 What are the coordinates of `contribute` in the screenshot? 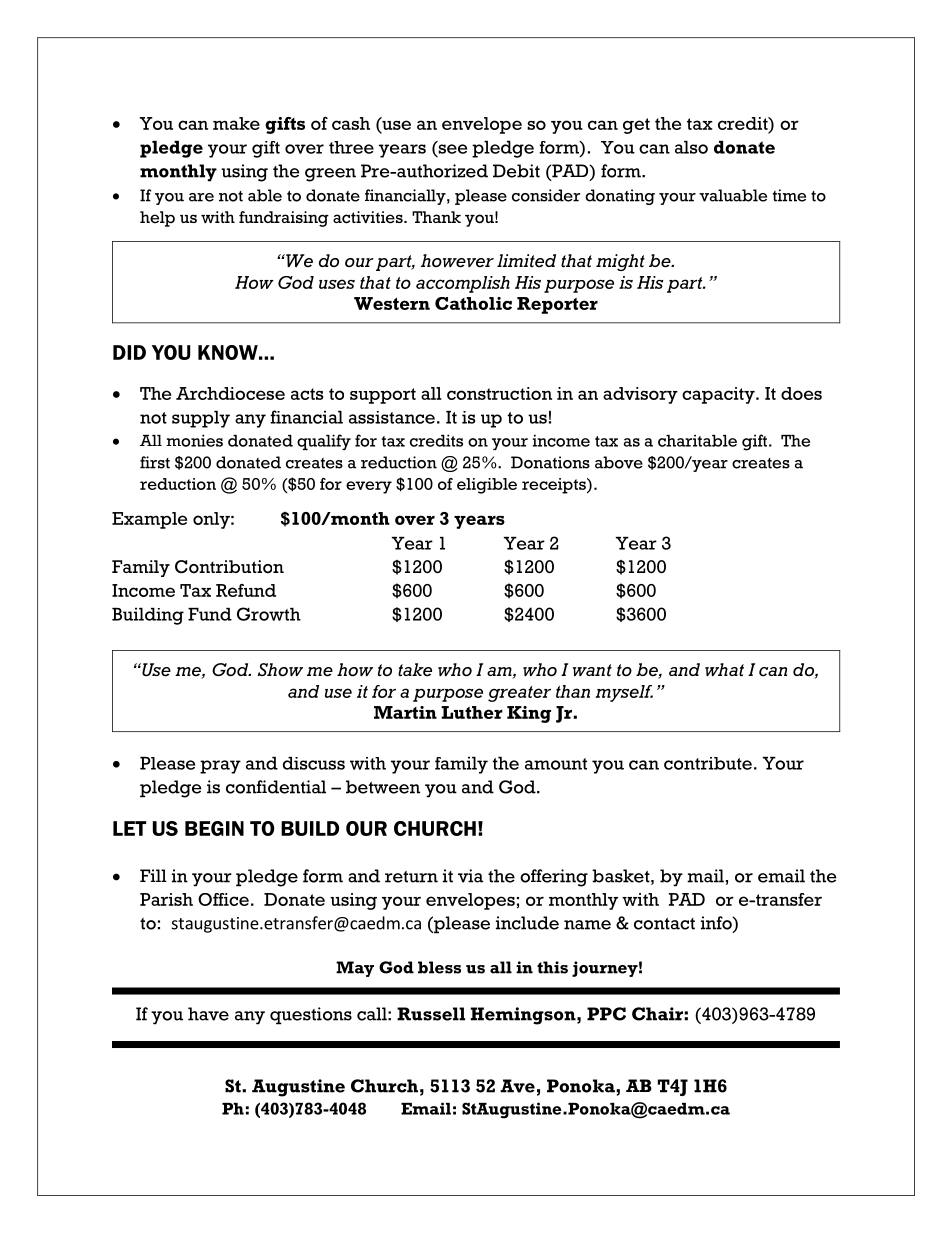 It's located at (708, 763).
